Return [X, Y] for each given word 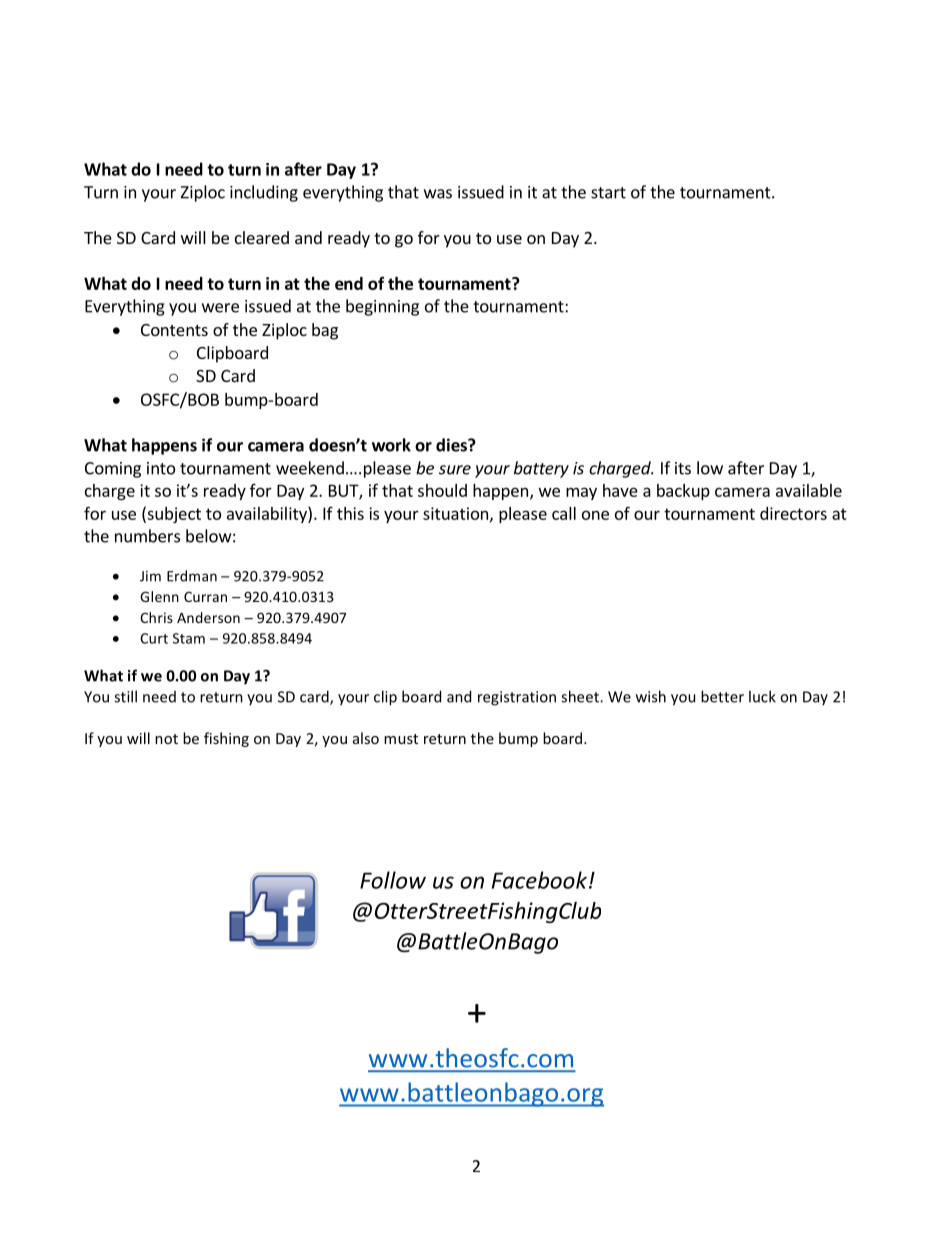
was [438, 194]
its [683, 468]
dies [452, 445]
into [161, 468]
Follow [393, 880]
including [264, 193]
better [722, 696]
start [608, 193]
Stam [189, 638]
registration [517, 698]
